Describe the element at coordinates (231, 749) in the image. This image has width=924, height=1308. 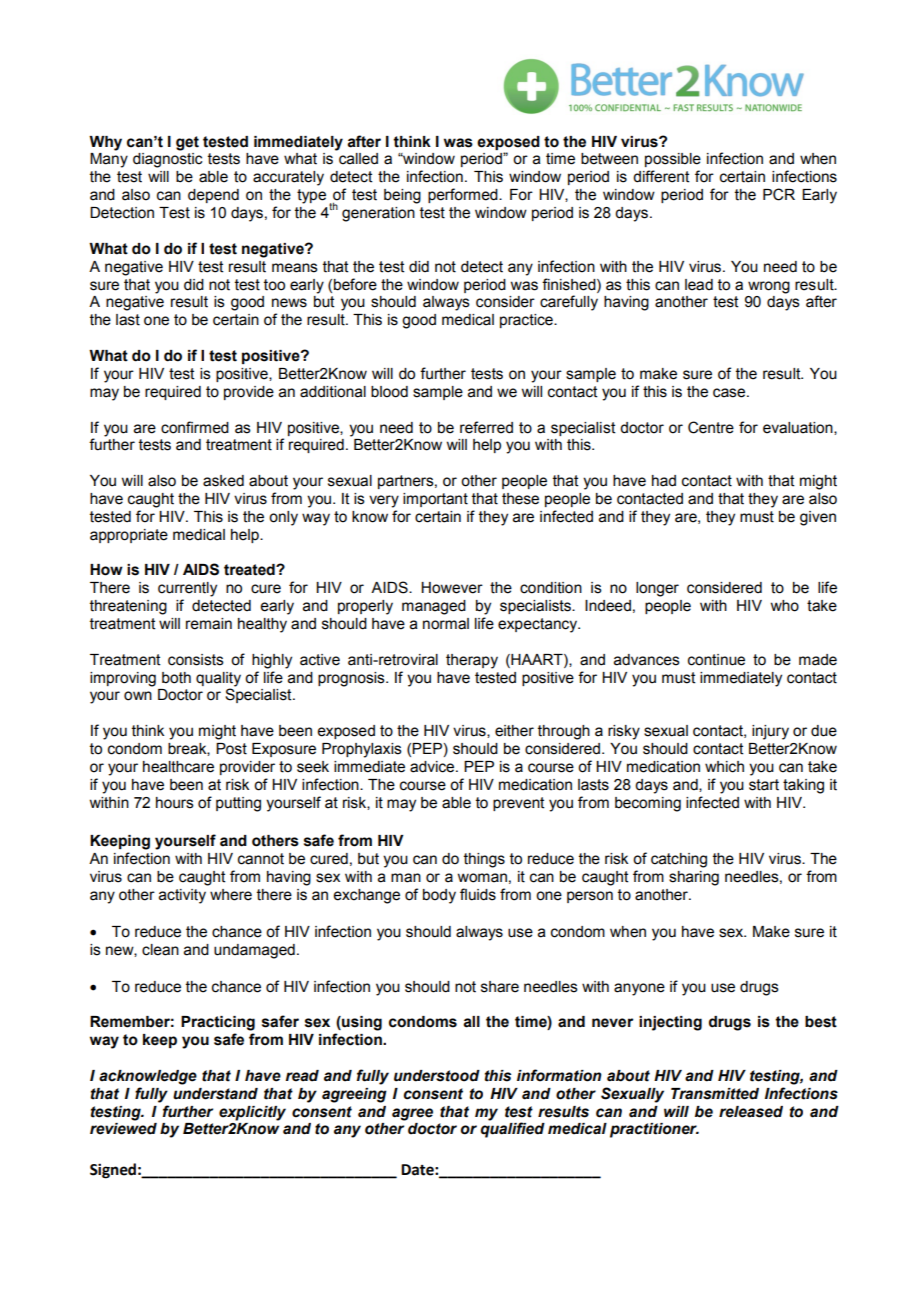
I see `Post` at that location.
